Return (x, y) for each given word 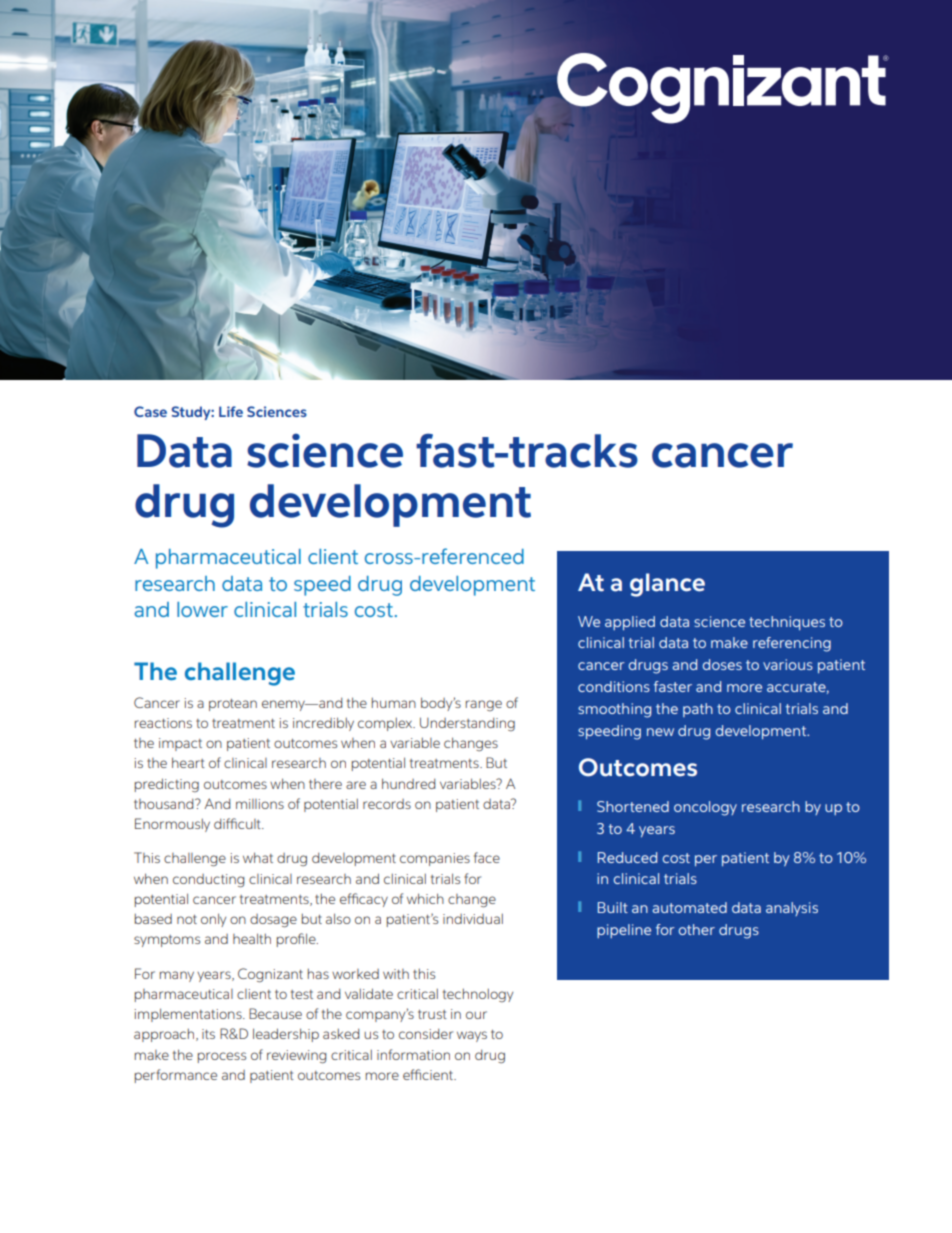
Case (150, 411)
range (484, 705)
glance (667, 585)
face (487, 857)
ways (472, 1036)
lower (202, 609)
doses (722, 664)
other (697, 929)
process (222, 1057)
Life (231, 411)
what (258, 857)
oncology (705, 808)
